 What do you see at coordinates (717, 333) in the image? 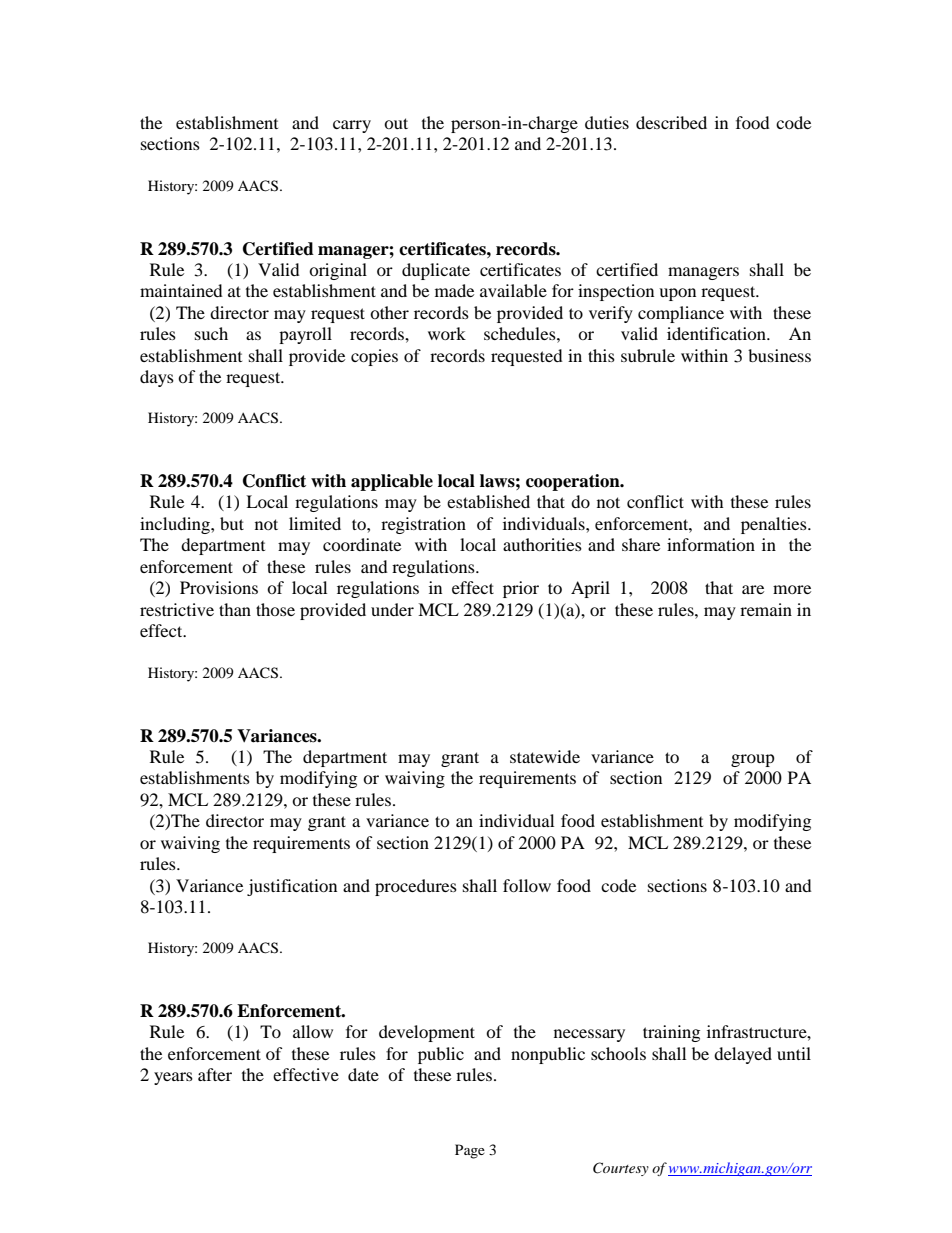
I see `identification` at bounding box center [717, 333].
